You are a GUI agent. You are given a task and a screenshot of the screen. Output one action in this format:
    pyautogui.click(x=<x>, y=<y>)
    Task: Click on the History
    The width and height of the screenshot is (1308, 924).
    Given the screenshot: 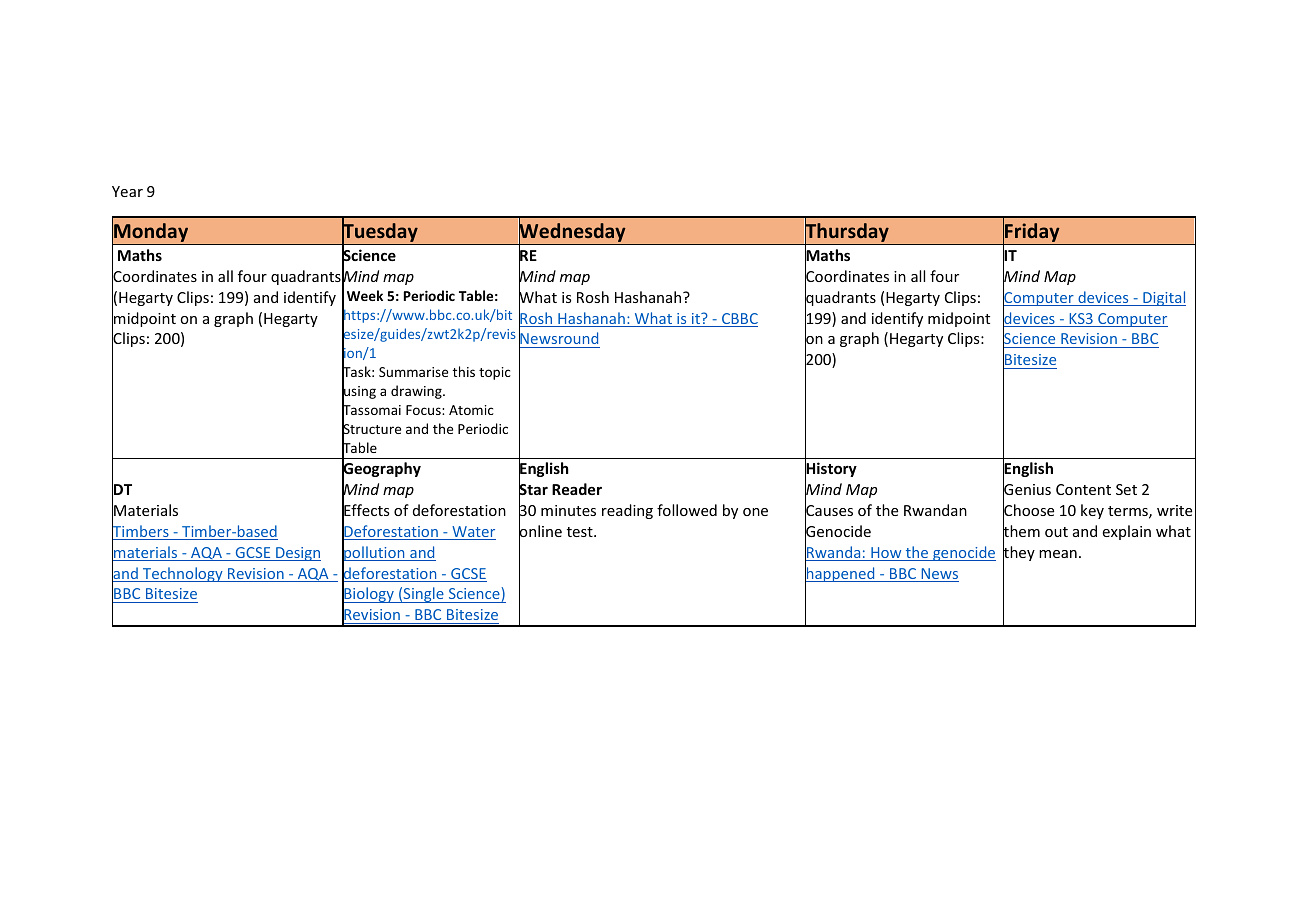 What is the action you would take?
    pyautogui.click(x=831, y=470)
